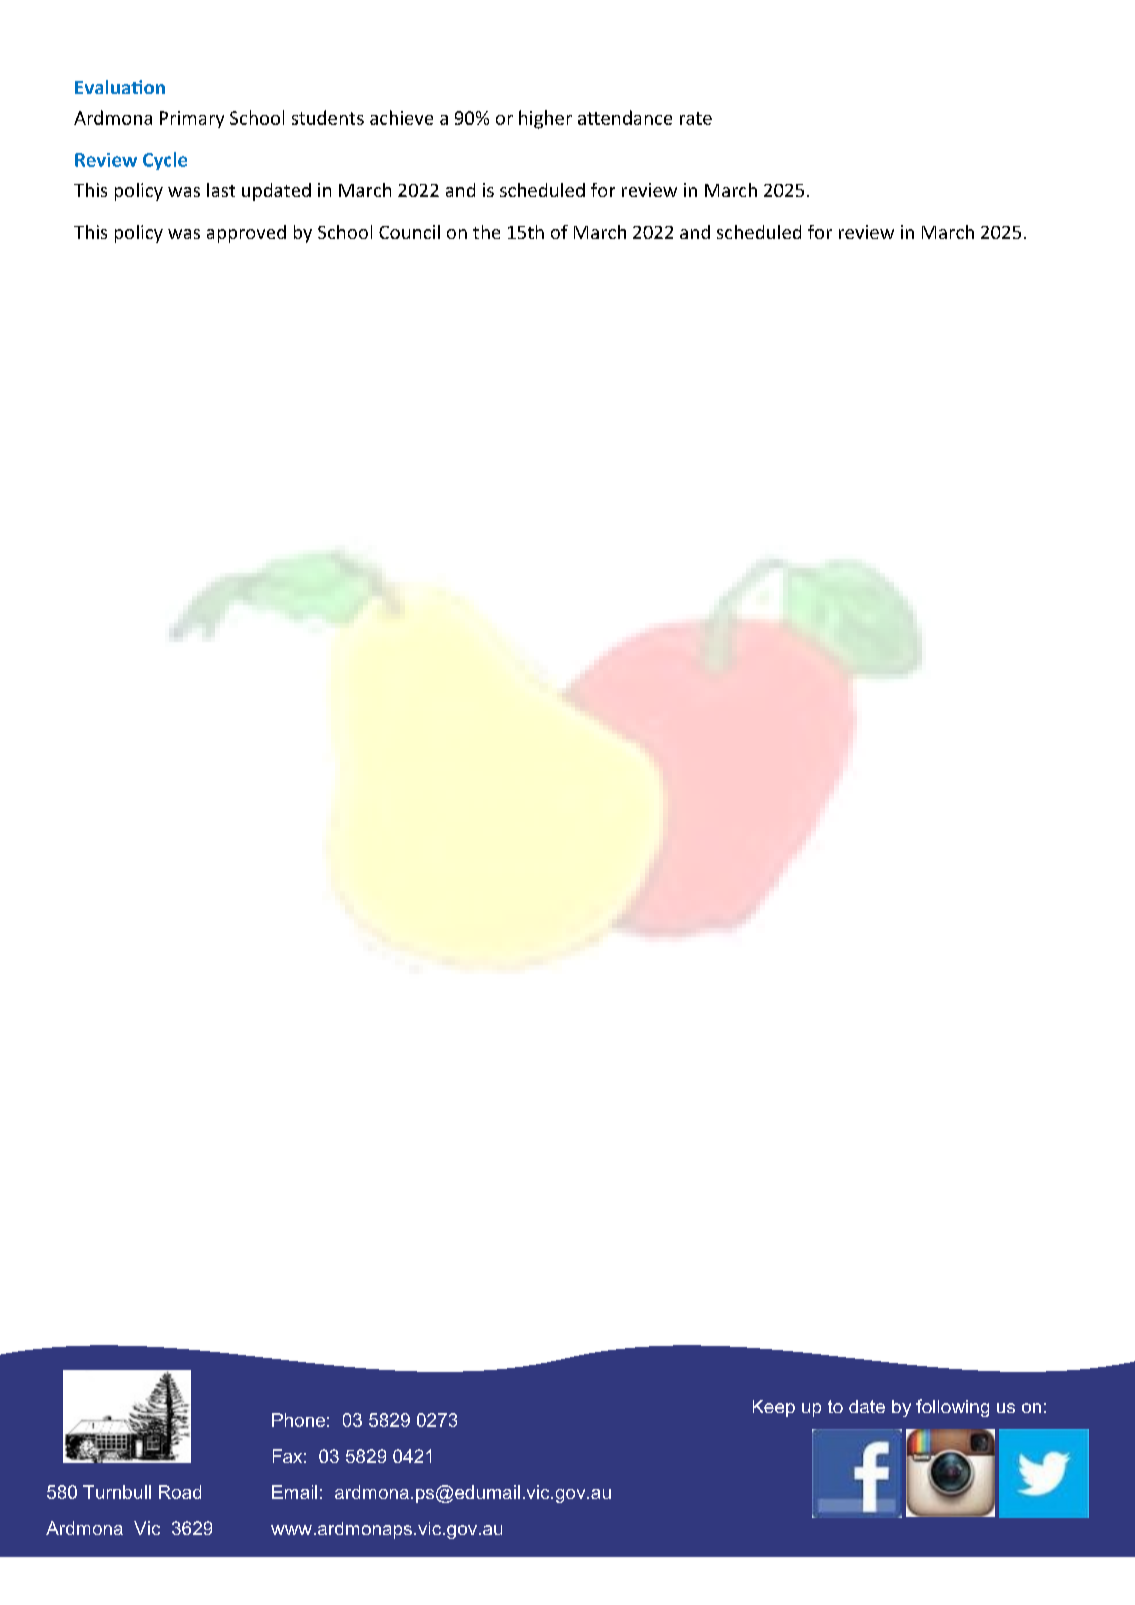 The height and width of the screenshot is (1605, 1135). Describe the element at coordinates (120, 87) in the screenshot. I see `Evaluation` at that location.
